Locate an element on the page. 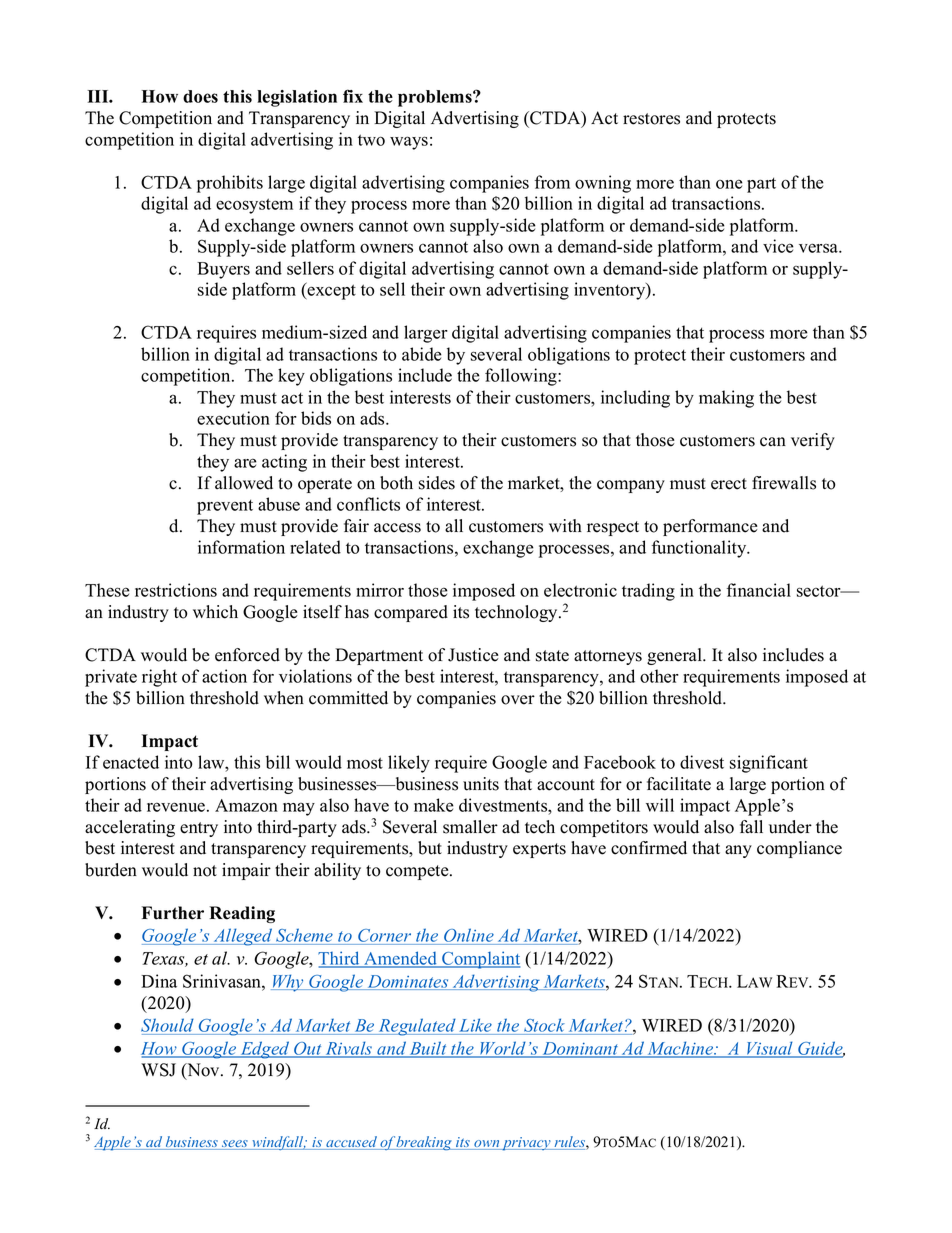  problems is located at coordinates (436, 98).
